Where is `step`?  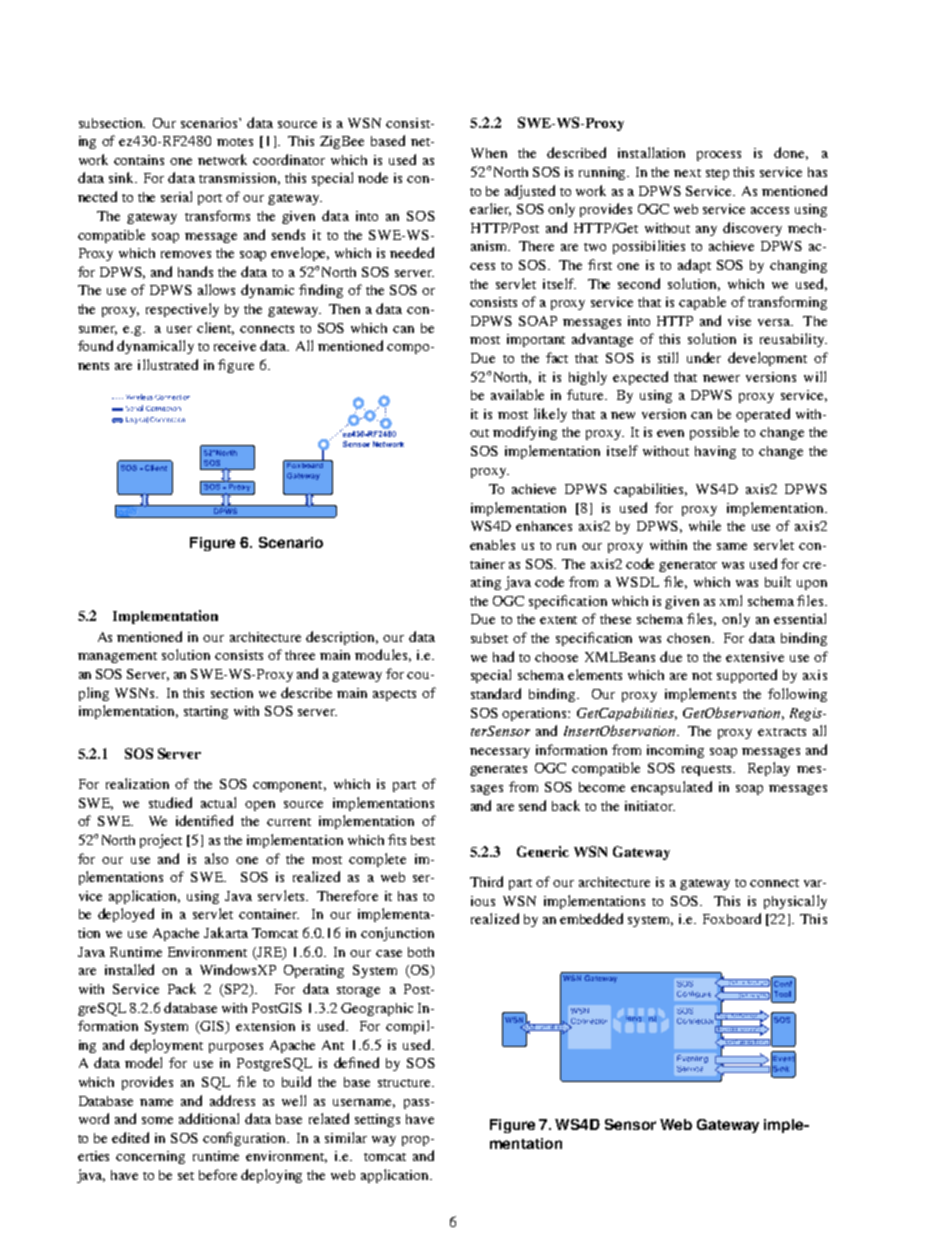 step is located at coordinates (717, 174).
